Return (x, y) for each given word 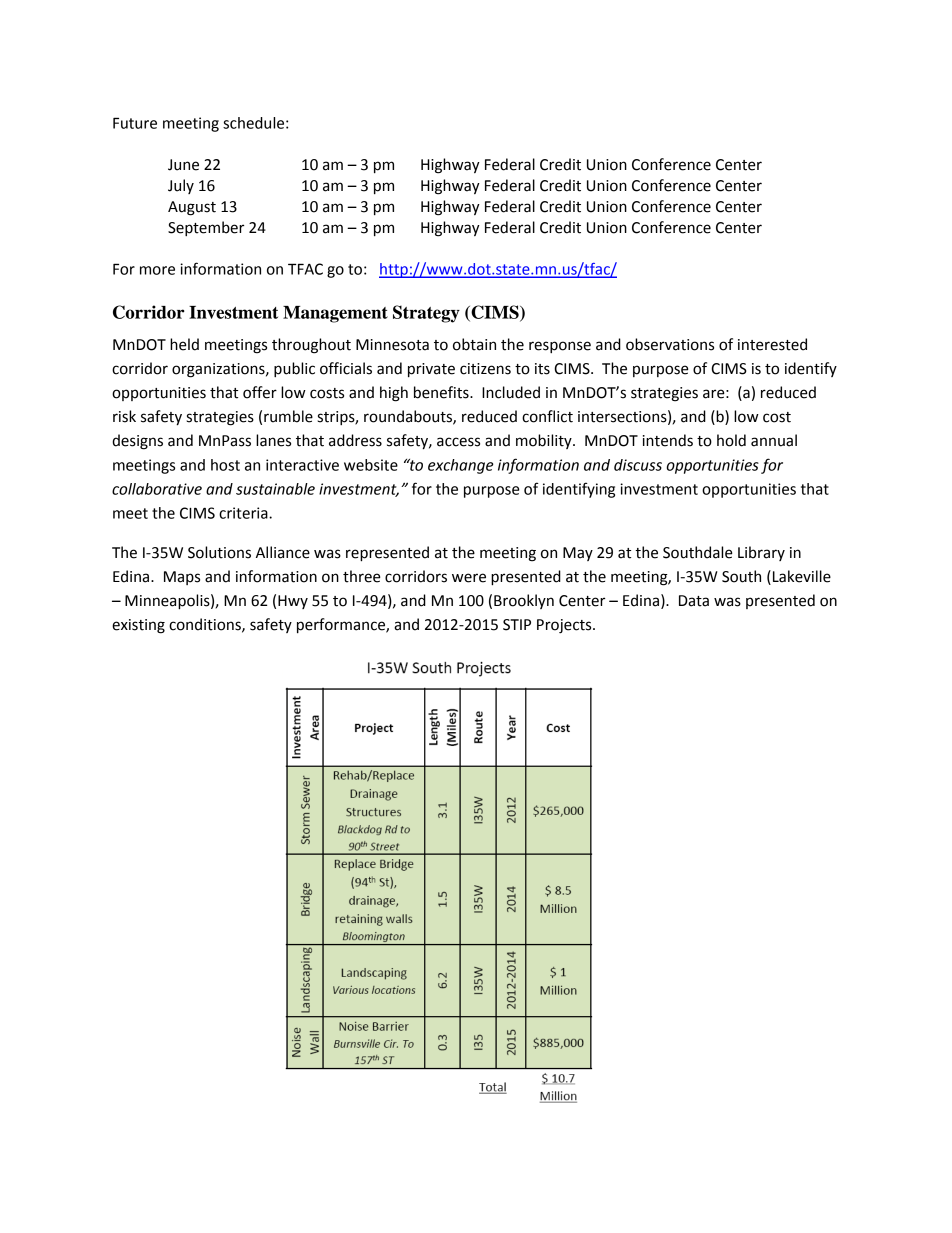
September (206, 228)
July (181, 186)
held (184, 344)
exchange (461, 466)
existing (138, 626)
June (183, 165)
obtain (474, 344)
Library (761, 553)
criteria (244, 513)
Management (335, 314)
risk (124, 416)
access (458, 442)
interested (772, 344)
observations (670, 344)
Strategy (426, 314)
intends (668, 440)
